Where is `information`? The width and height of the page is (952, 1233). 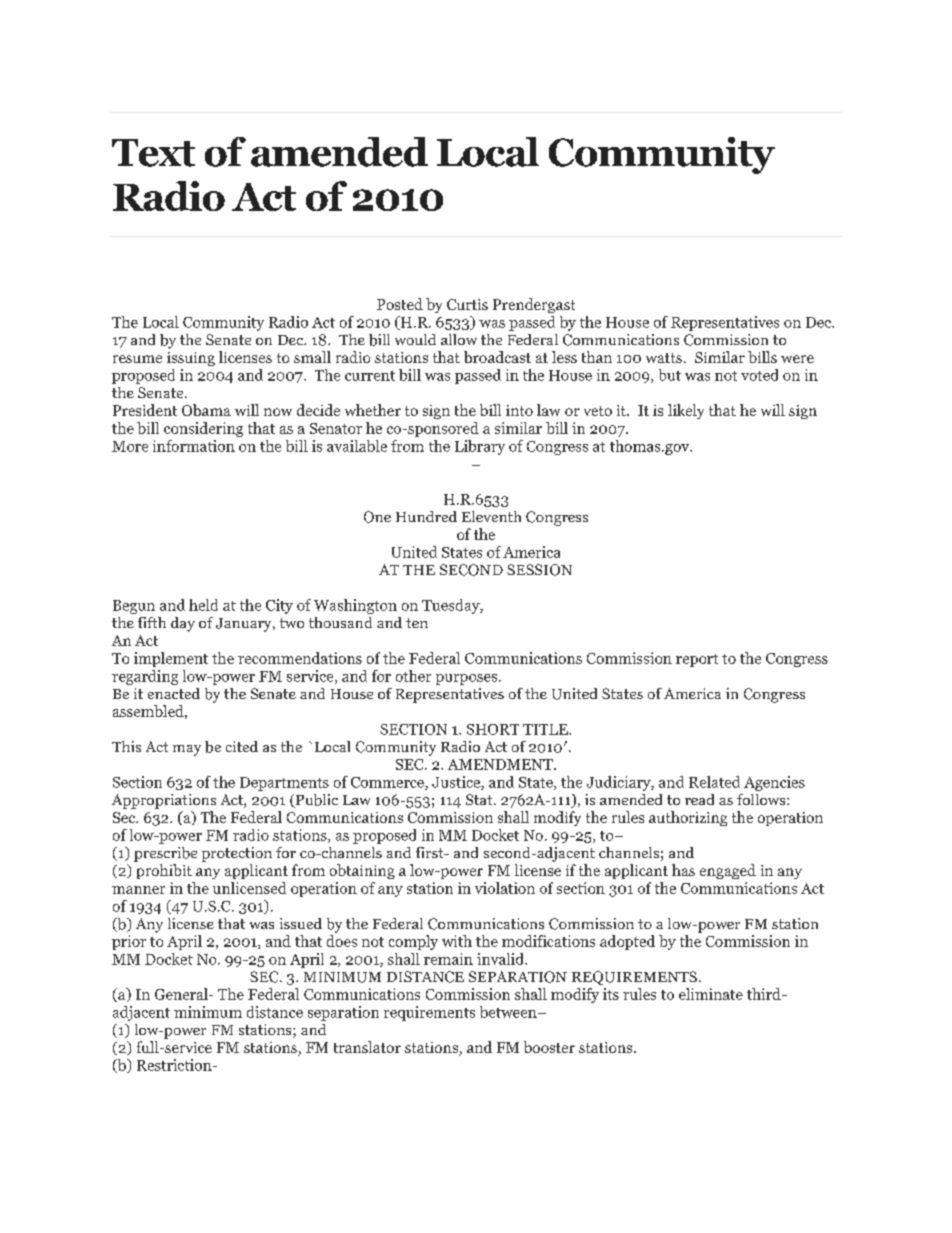
information is located at coordinates (194, 446).
